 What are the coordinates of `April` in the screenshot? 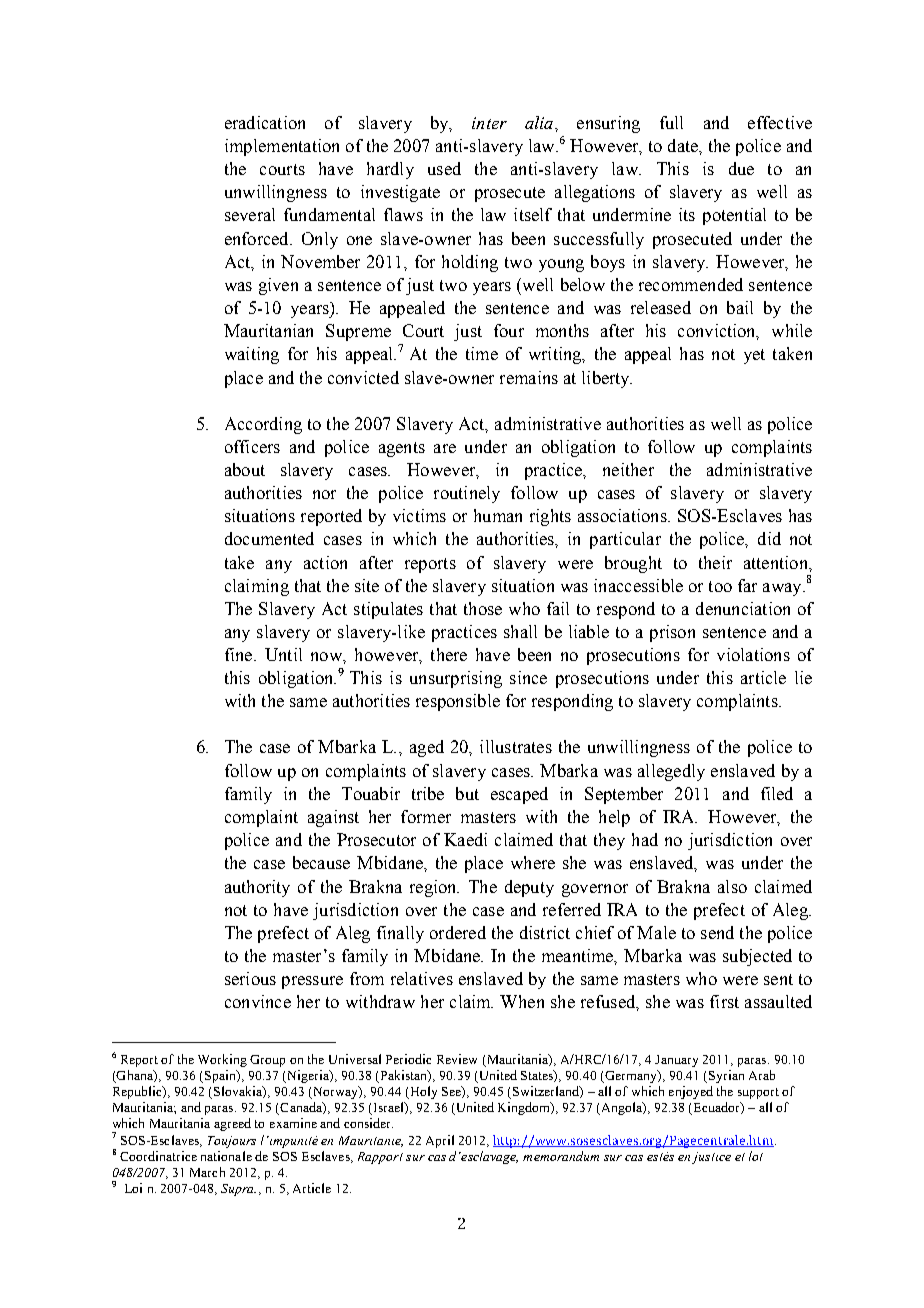 It's located at (440, 1141).
